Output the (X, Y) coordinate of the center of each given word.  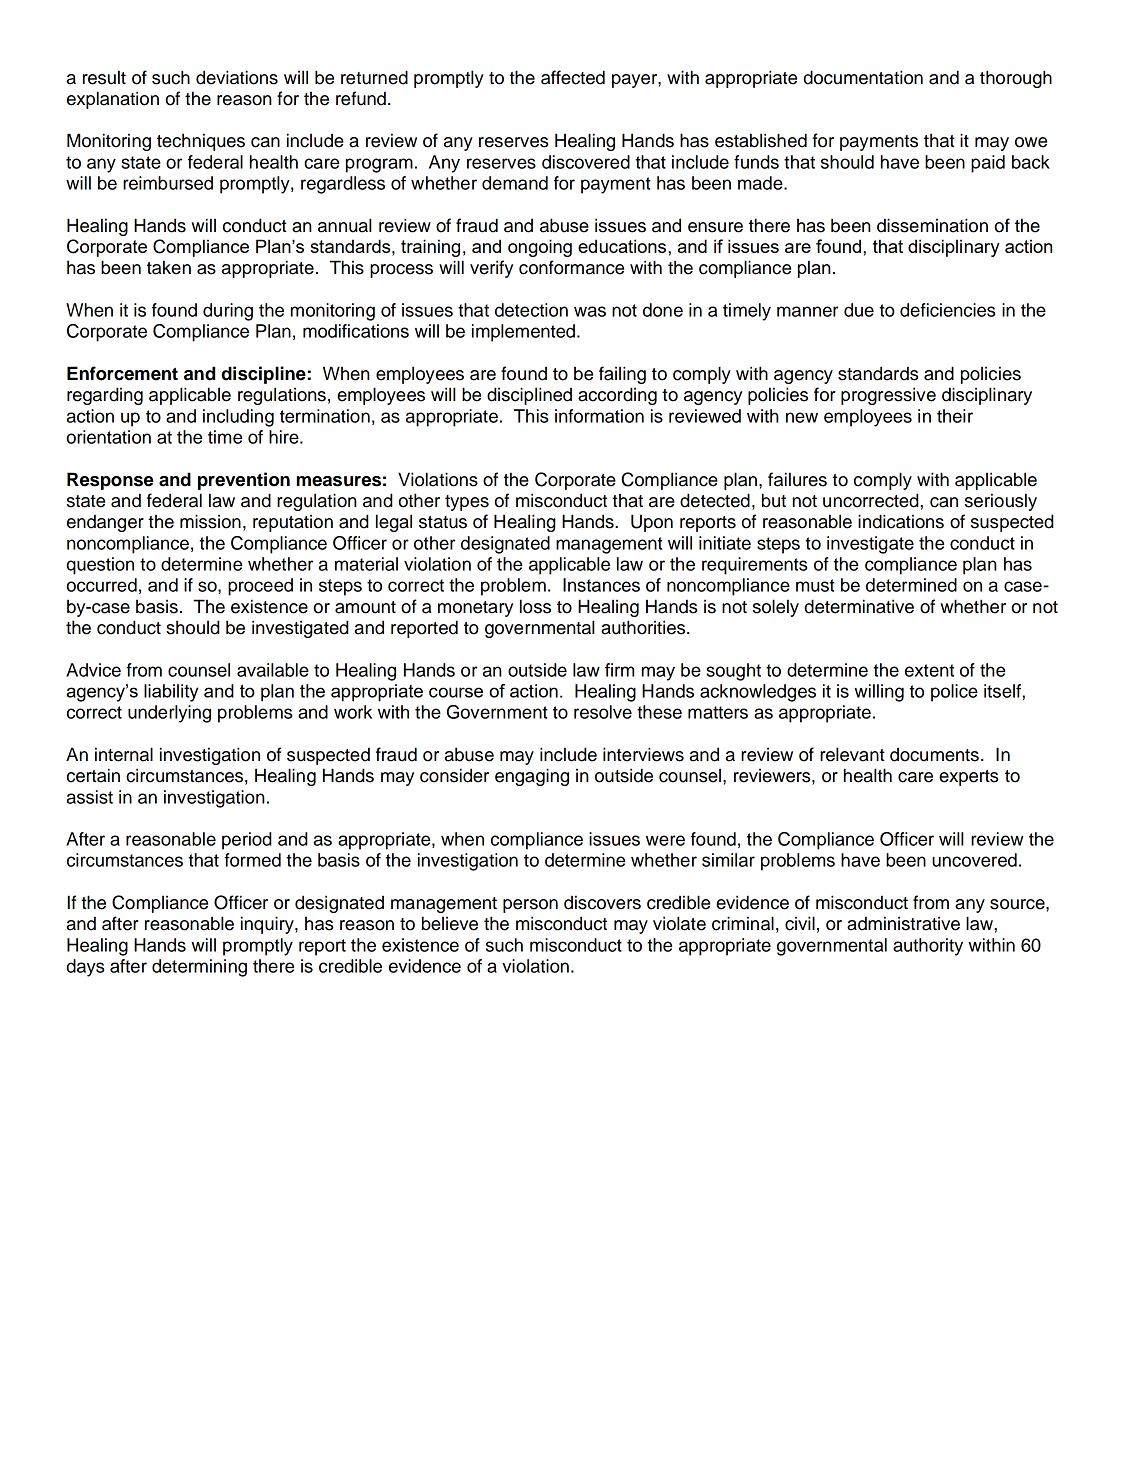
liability (171, 693)
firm (619, 670)
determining (199, 968)
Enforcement (122, 373)
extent (929, 670)
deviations (237, 77)
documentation (863, 77)
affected (573, 77)
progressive (888, 396)
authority (928, 947)
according (617, 396)
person (530, 906)
